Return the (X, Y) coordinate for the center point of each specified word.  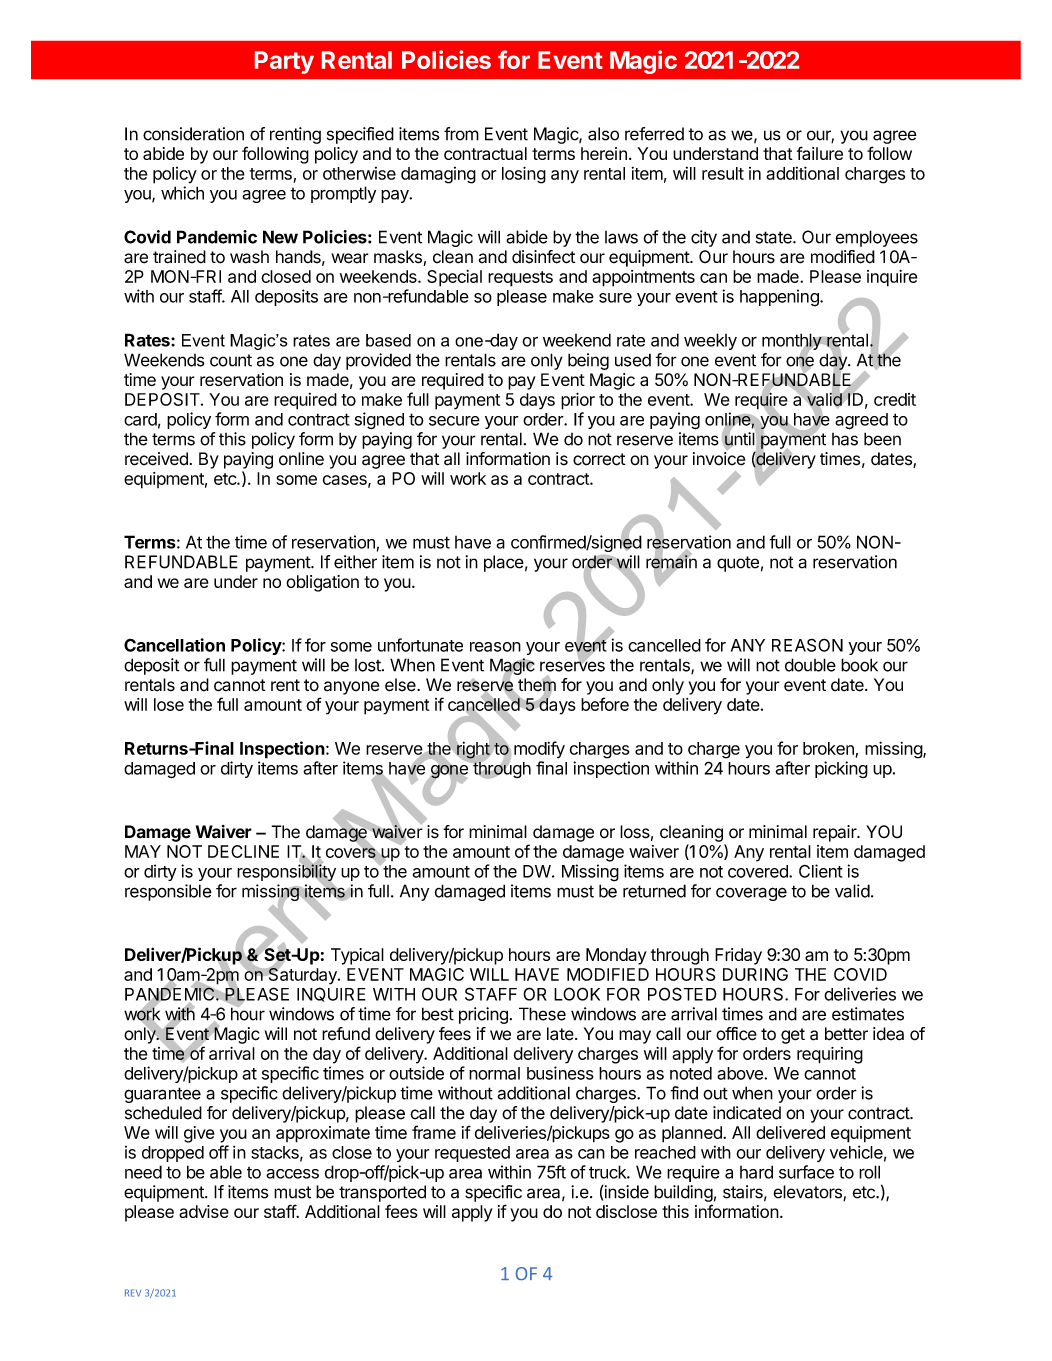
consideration (193, 134)
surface (806, 1172)
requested (472, 1154)
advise (204, 1211)
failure (820, 153)
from (461, 134)
